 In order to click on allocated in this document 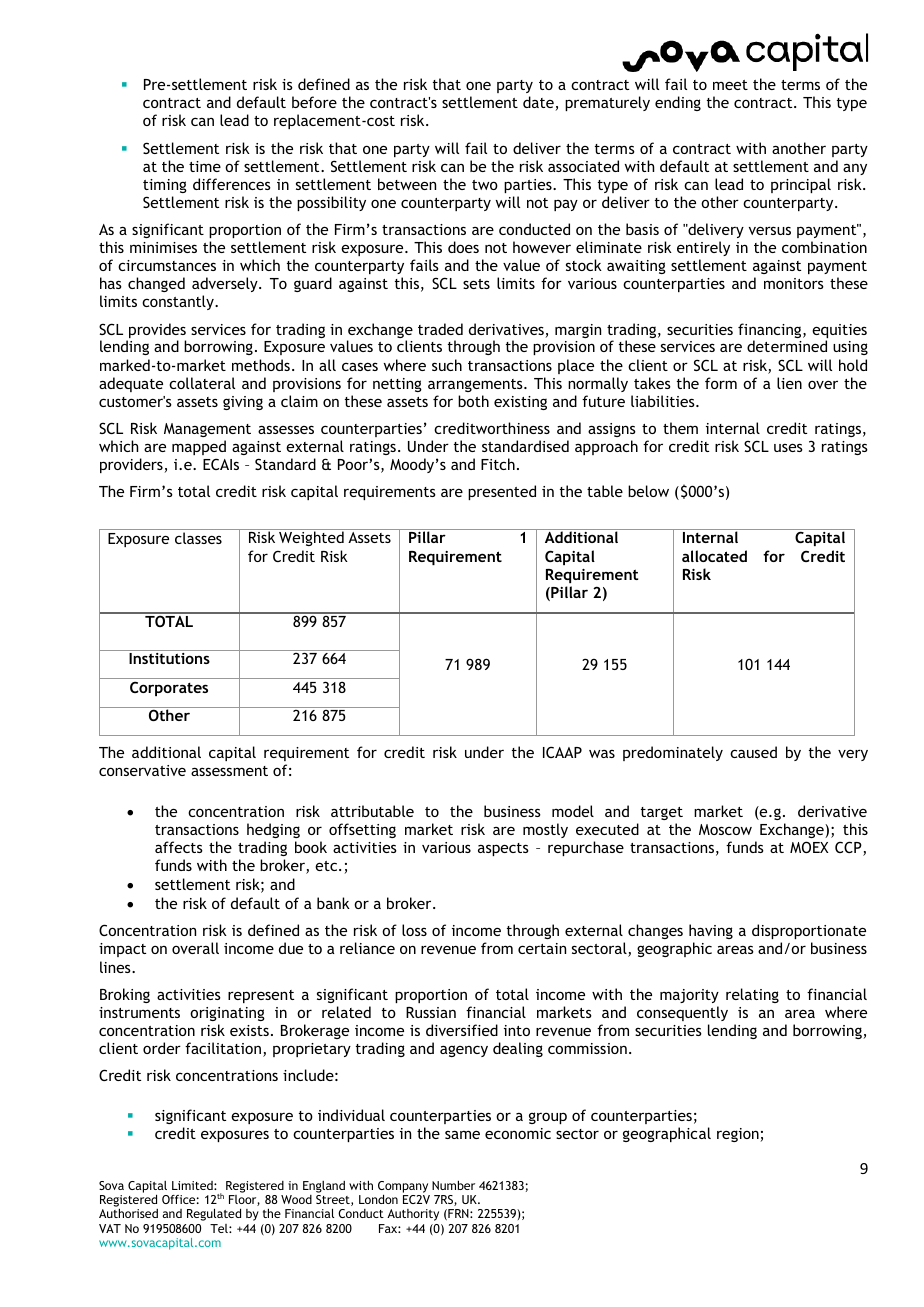, I will do `click(714, 556)`.
